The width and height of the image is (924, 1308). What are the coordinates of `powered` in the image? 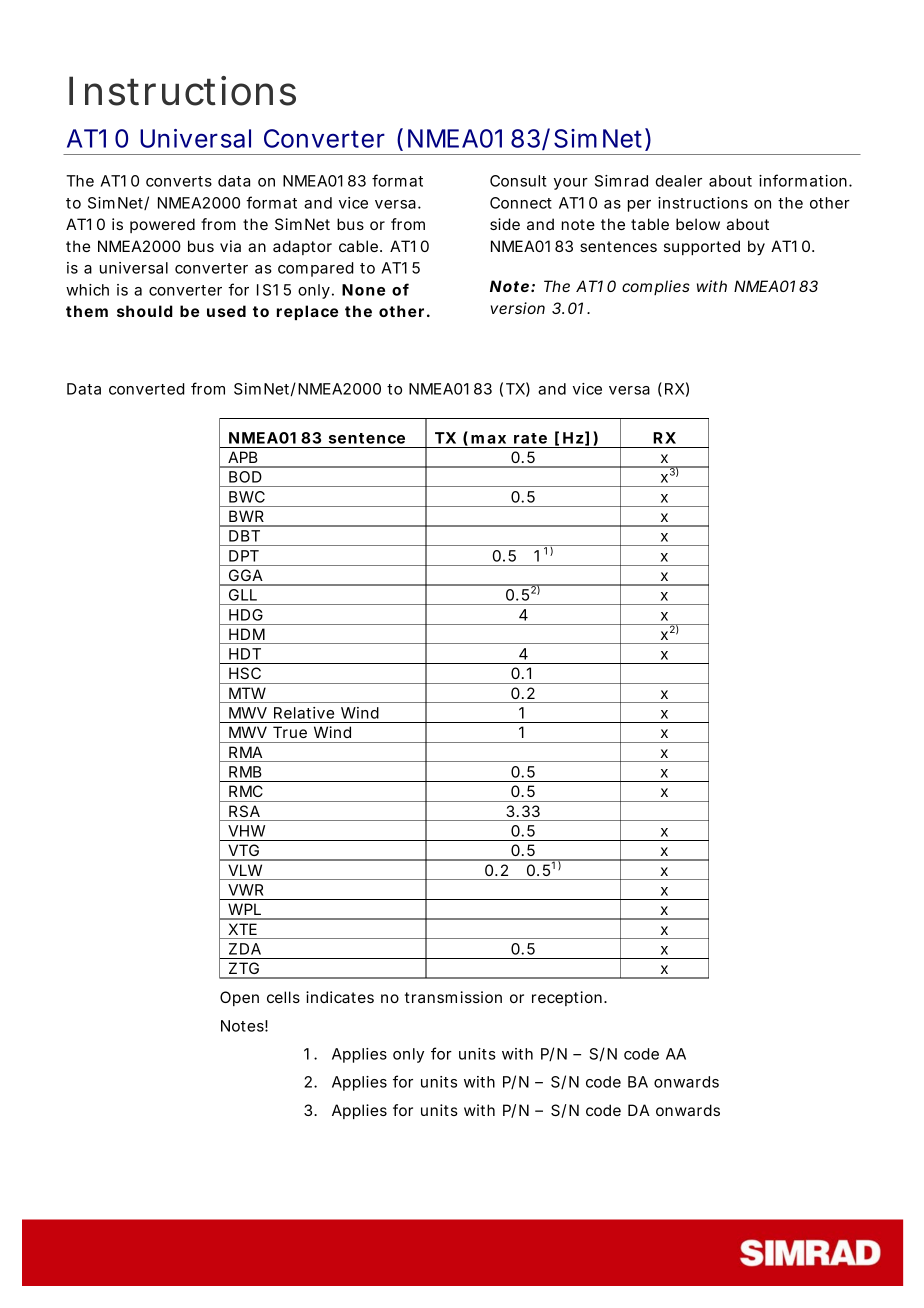 It's located at (162, 225).
